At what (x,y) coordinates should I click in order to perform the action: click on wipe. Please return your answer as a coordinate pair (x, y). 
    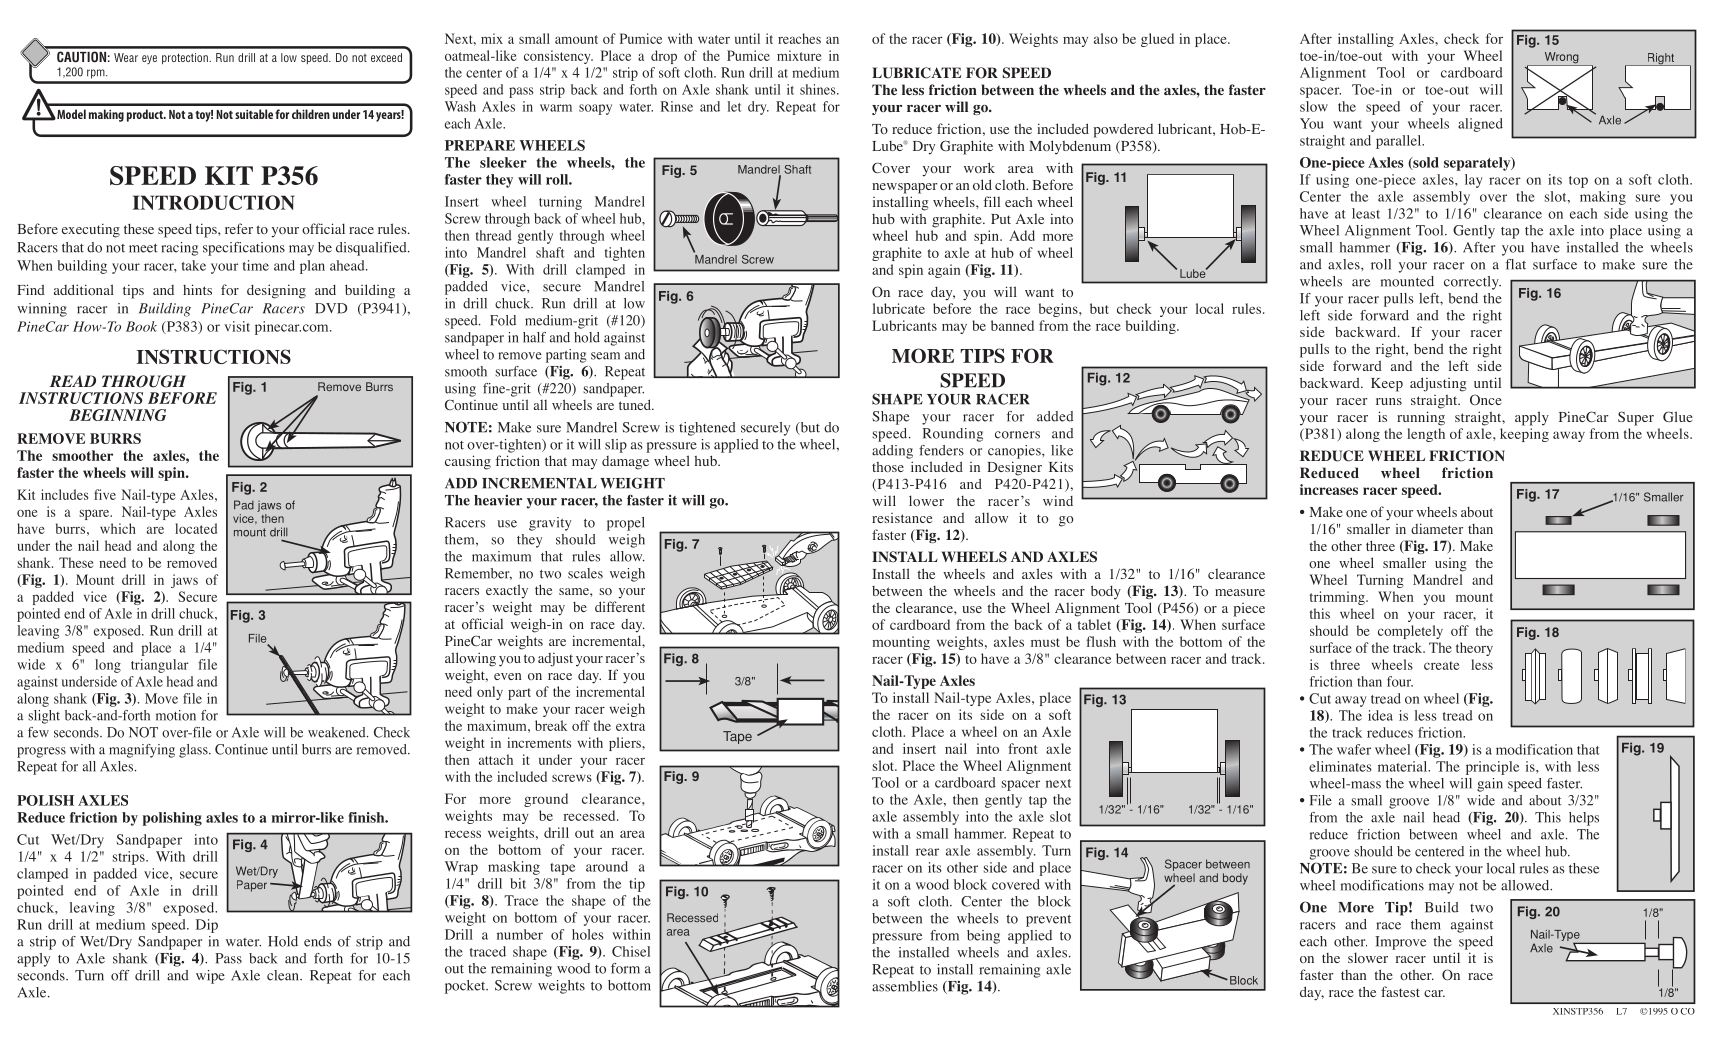
    Looking at the image, I should click on (210, 977).
